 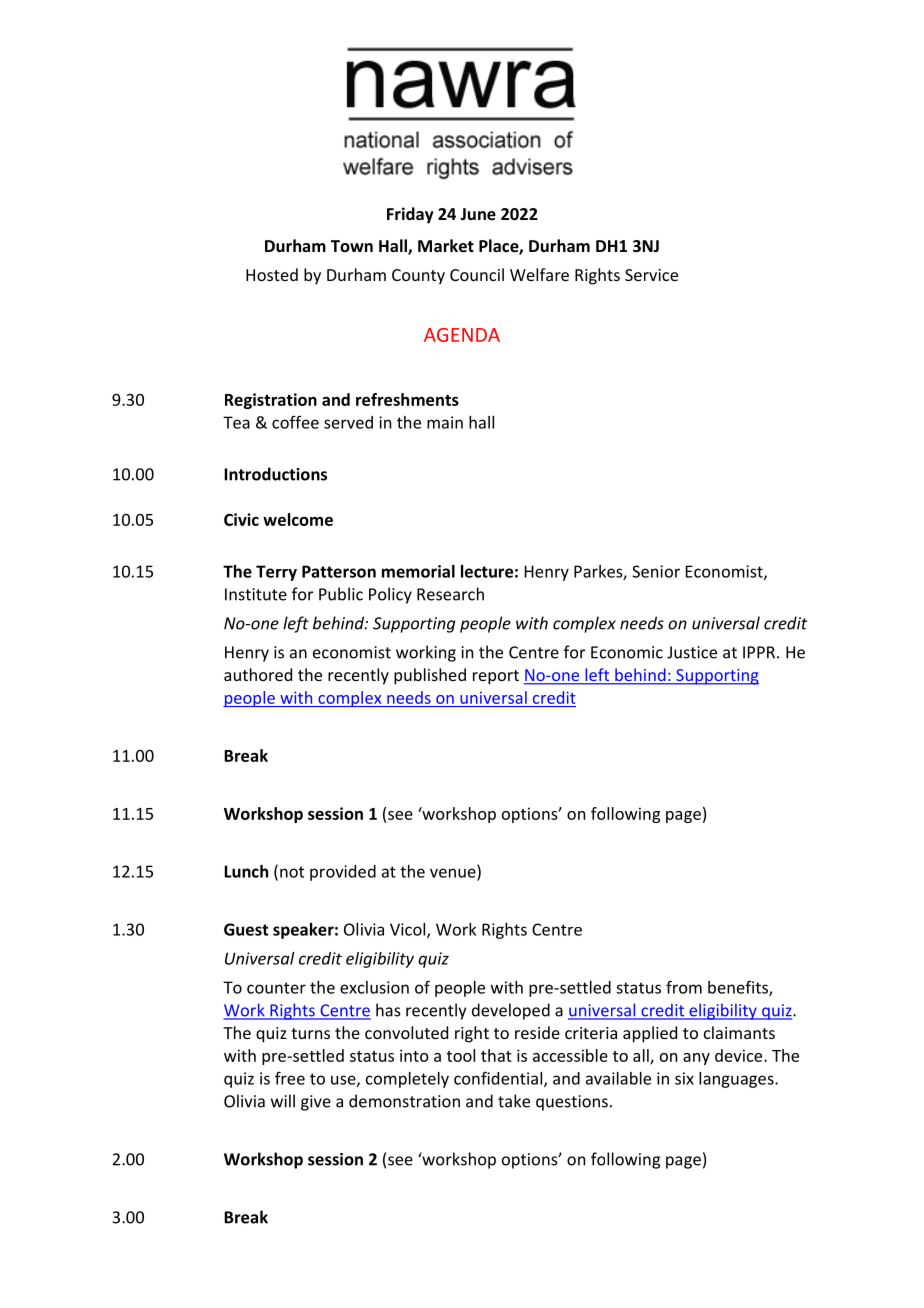 I want to click on free, so click(x=290, y=1078).
